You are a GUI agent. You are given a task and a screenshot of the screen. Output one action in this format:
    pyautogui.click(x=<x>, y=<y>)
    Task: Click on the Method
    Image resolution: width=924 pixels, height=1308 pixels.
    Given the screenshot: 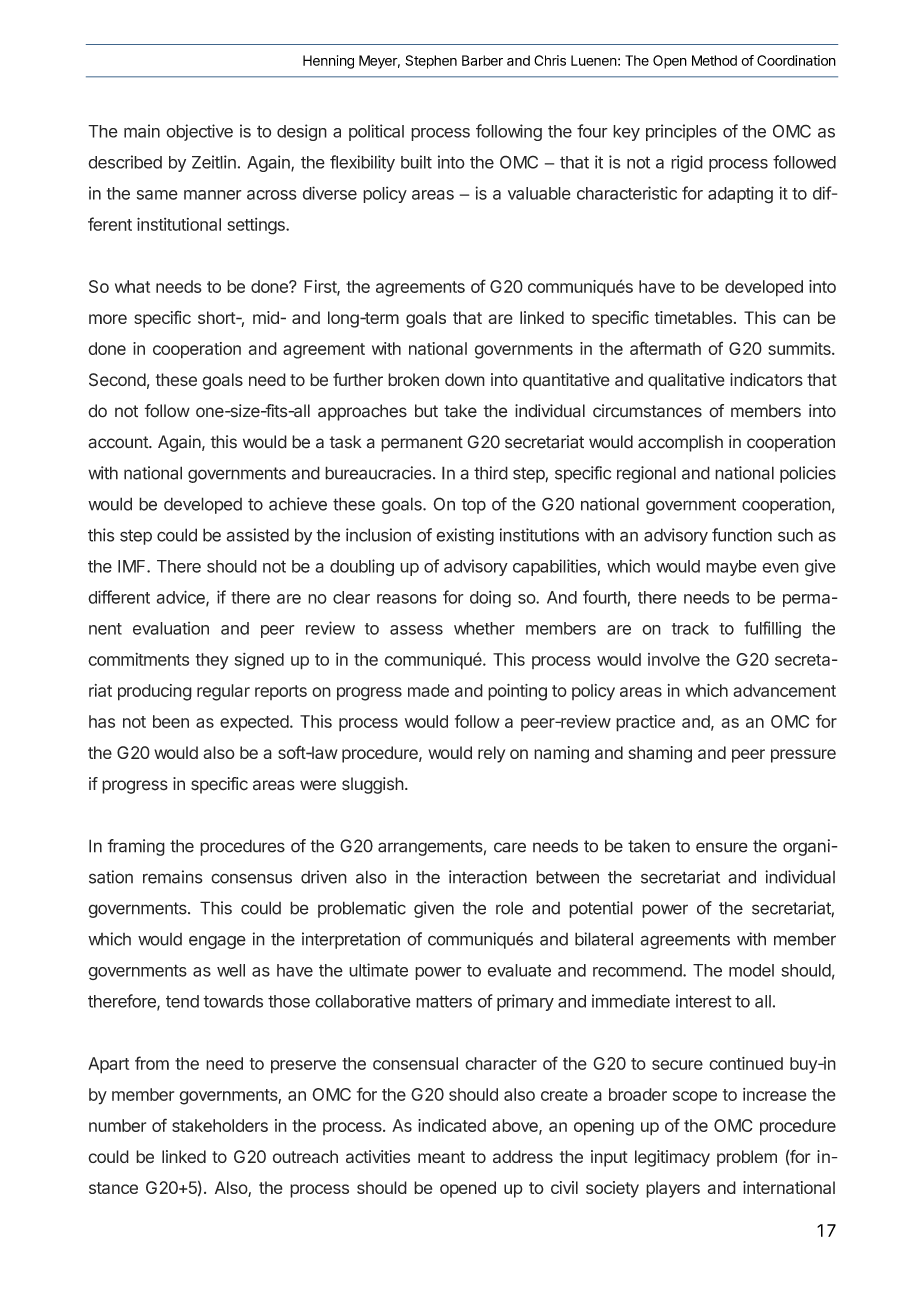 What is the action you would take?
    pyautogui.click(x=714, y=60)
